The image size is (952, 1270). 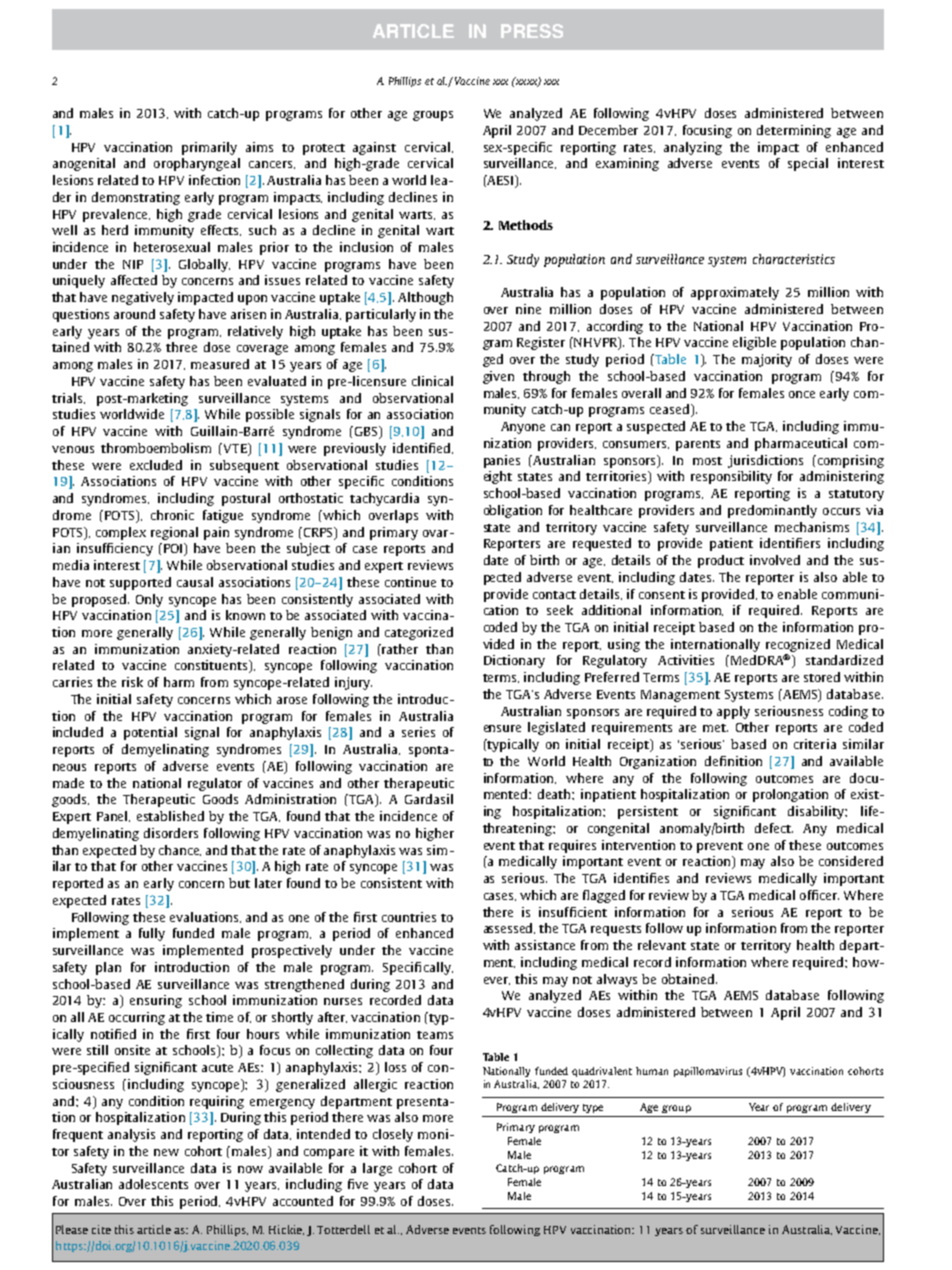 What do you see at coordinates (377, 1169) in the screenshot?
I see `large` at bounding box center [377, 1169].
